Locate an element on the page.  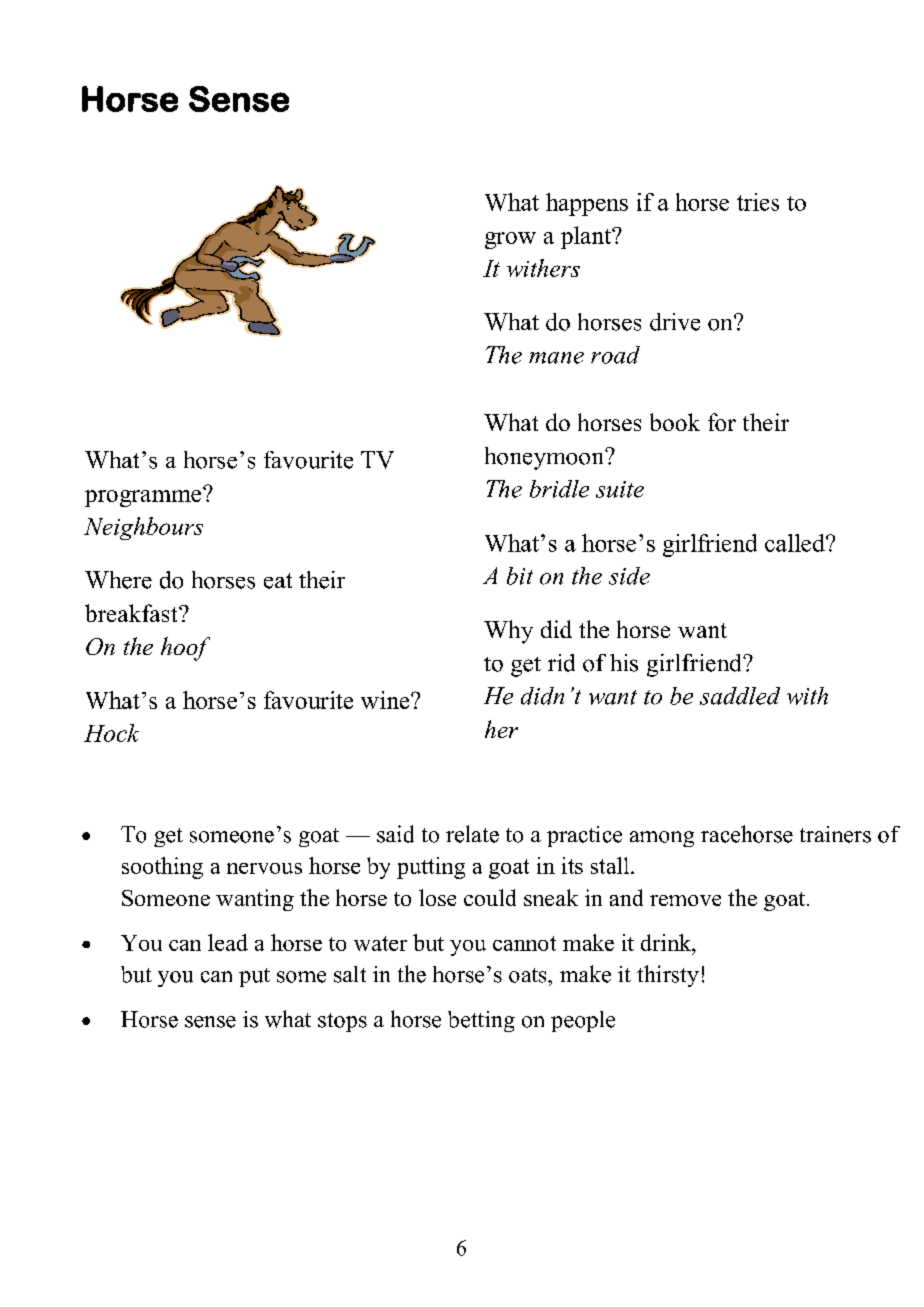
betting is located at coordinates (481, 1021).
